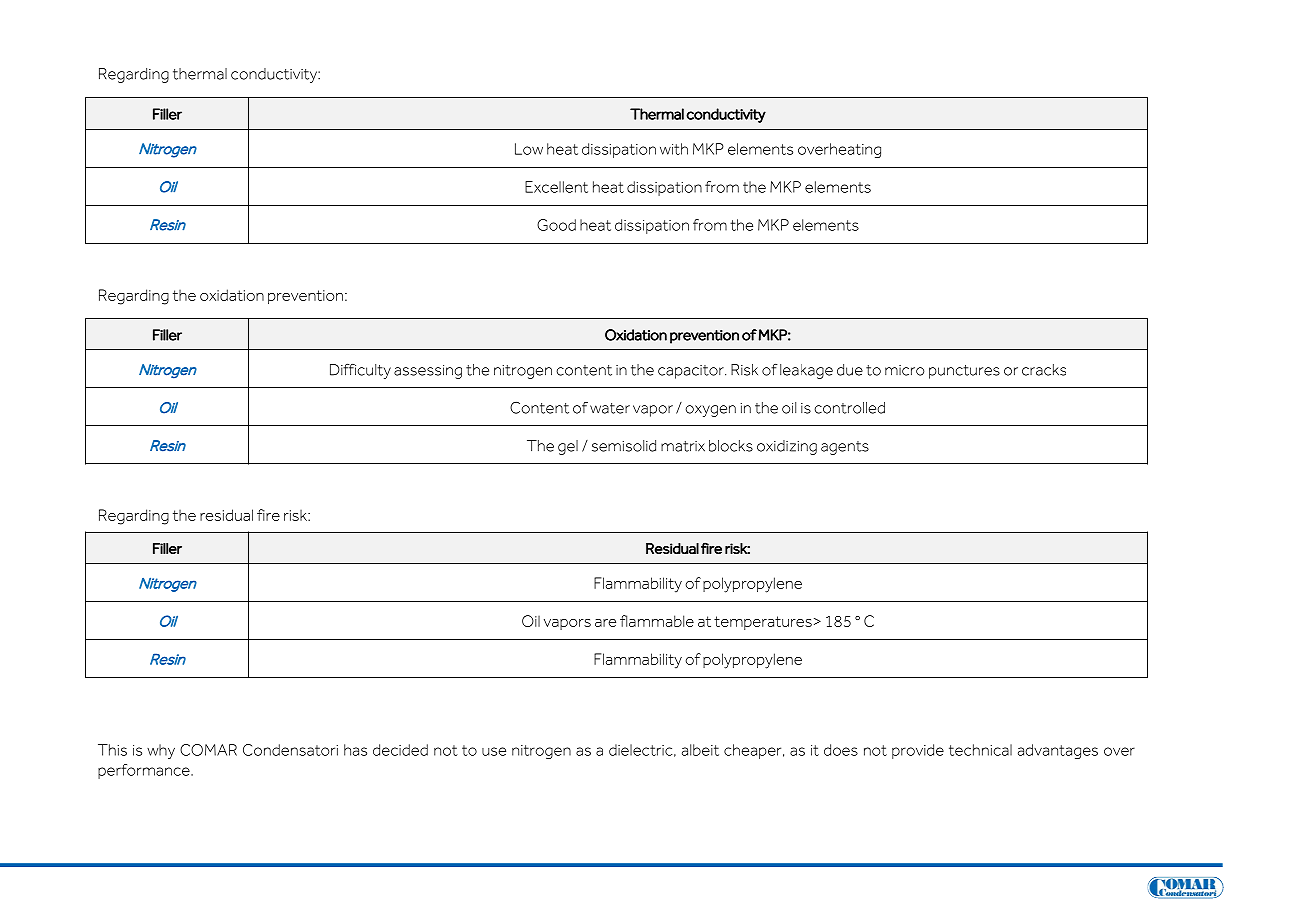 The width and height of the screenshot is (1308, 924). What do you see at coordinates (529, 149) in the screenshot?
I see `Low` at bounding box center [529, 149].
